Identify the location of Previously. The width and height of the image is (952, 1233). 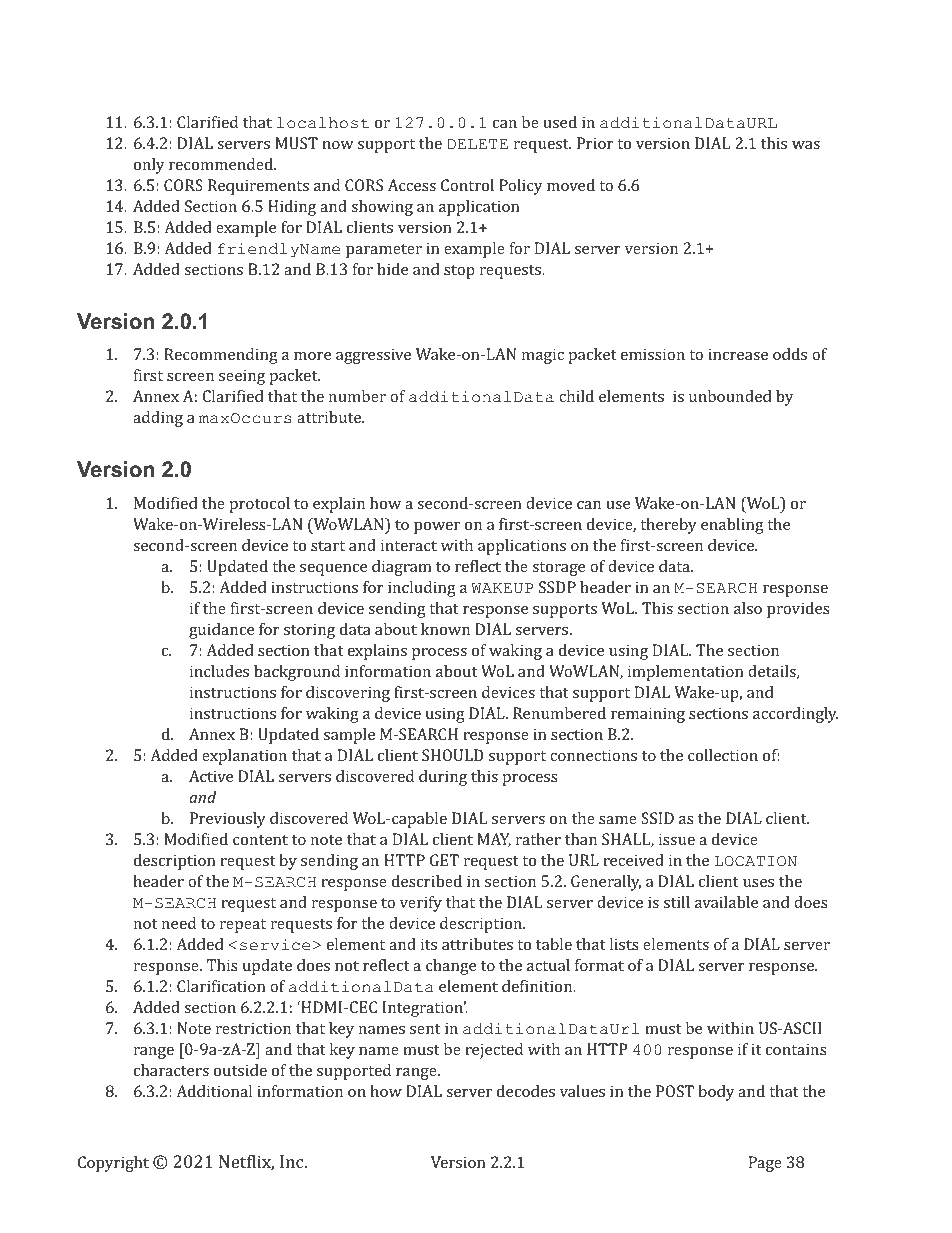
(228, 820).
